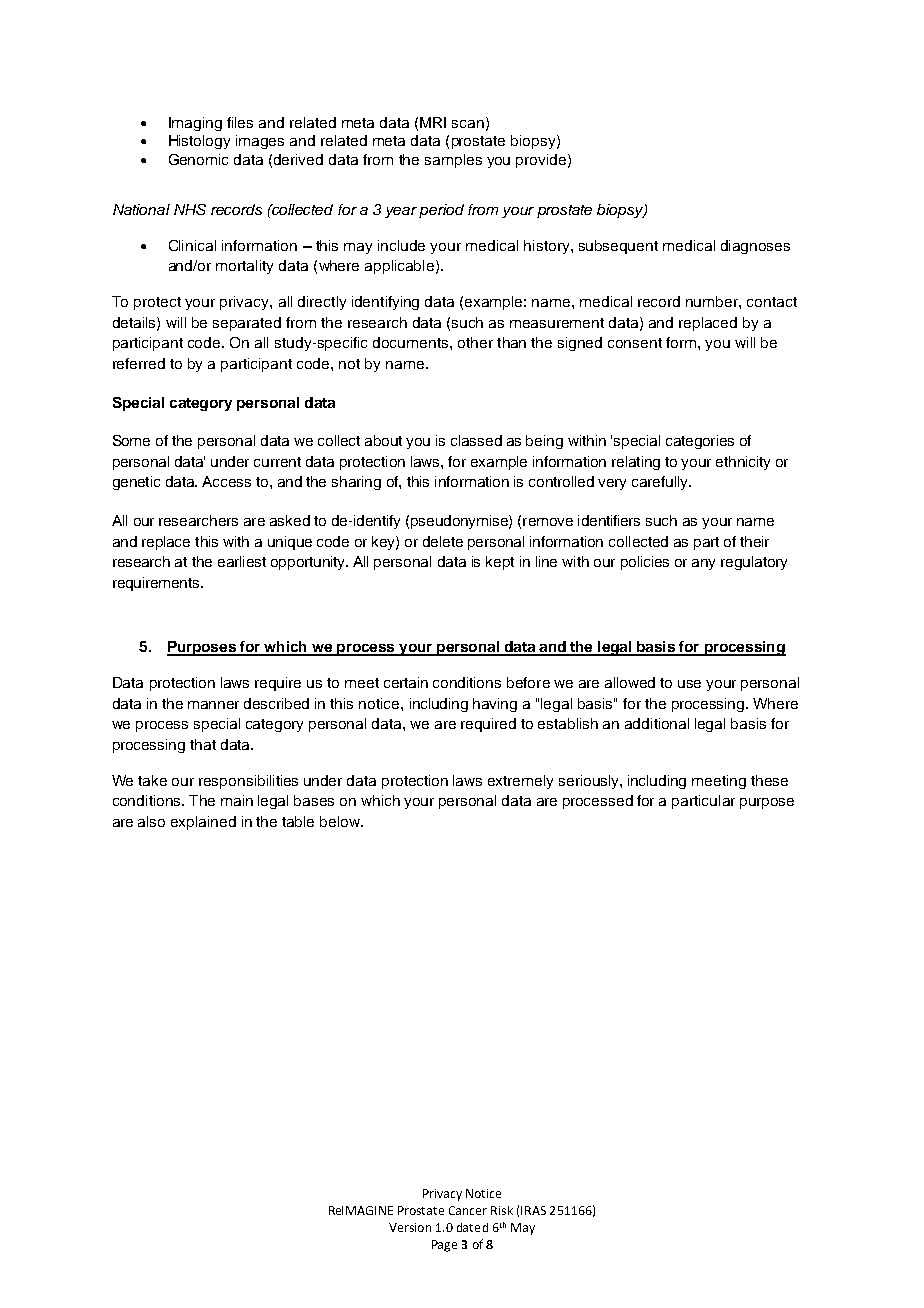 This screenshot has width=924, height=1308. I want to click on use, so click(689, 684).
